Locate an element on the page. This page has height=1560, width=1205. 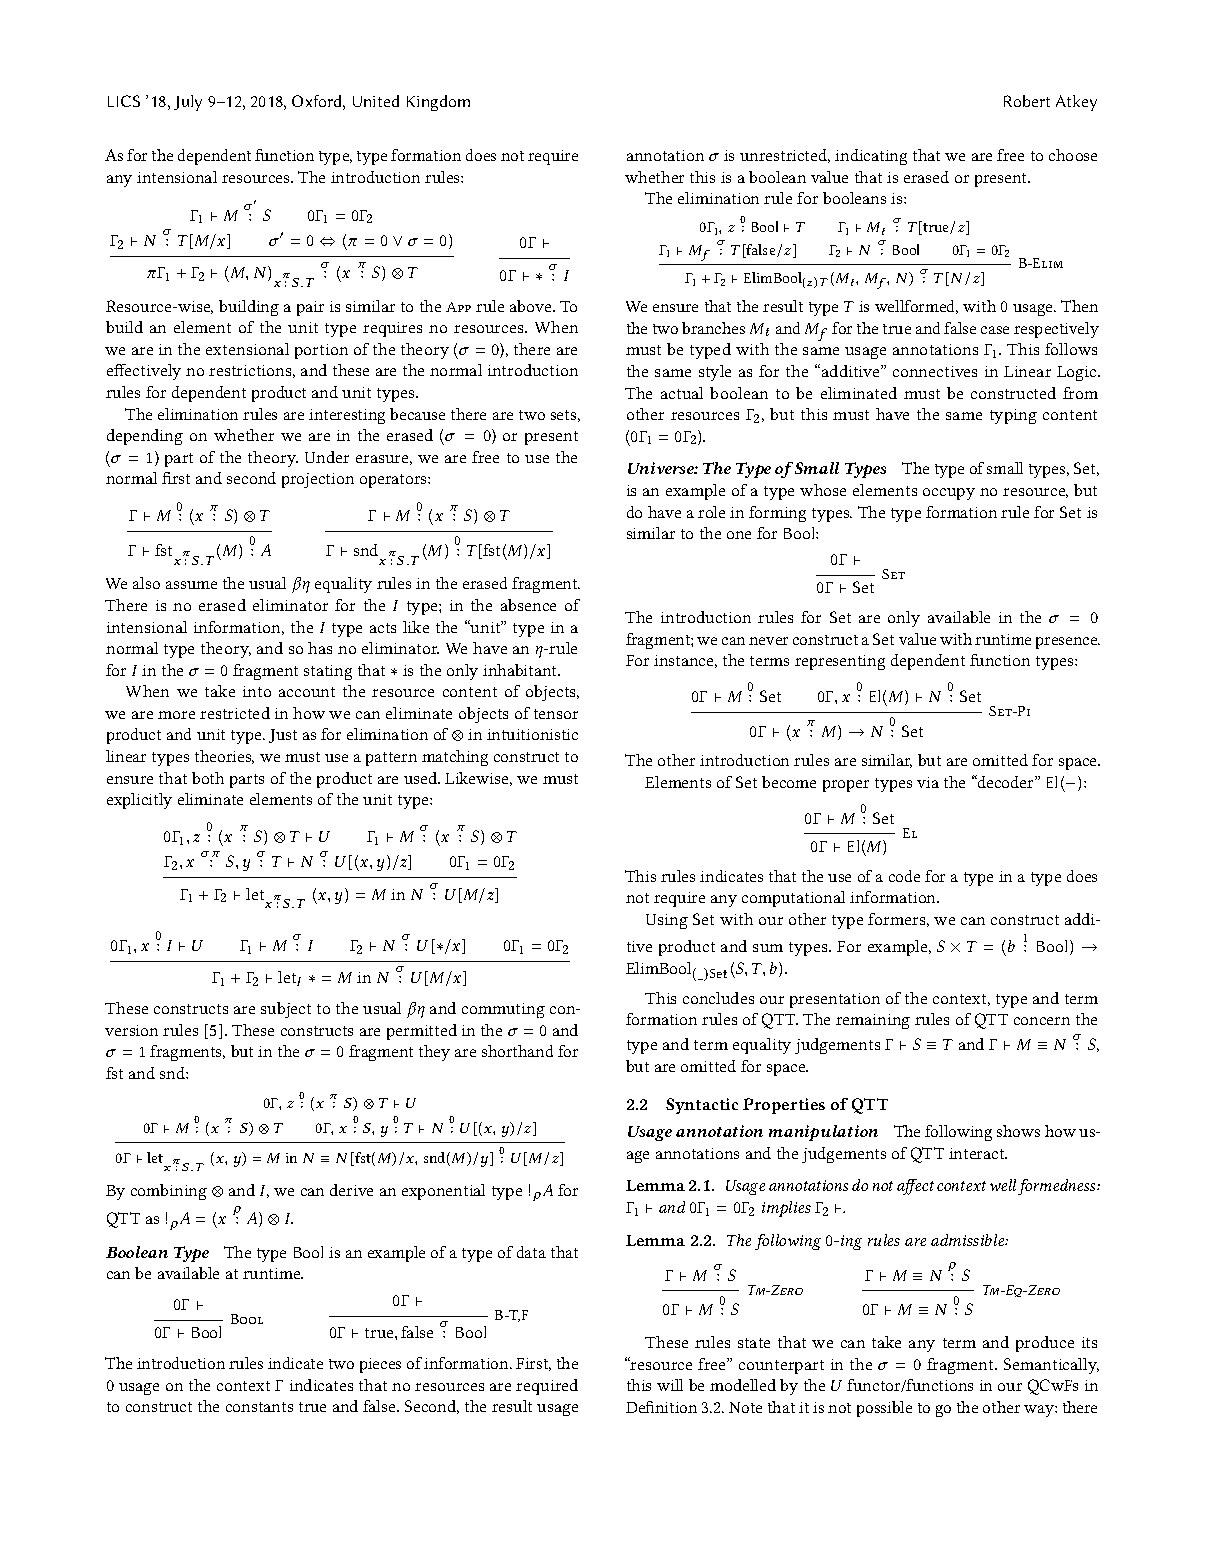
Robert is located at coordinates (1027, 101).
